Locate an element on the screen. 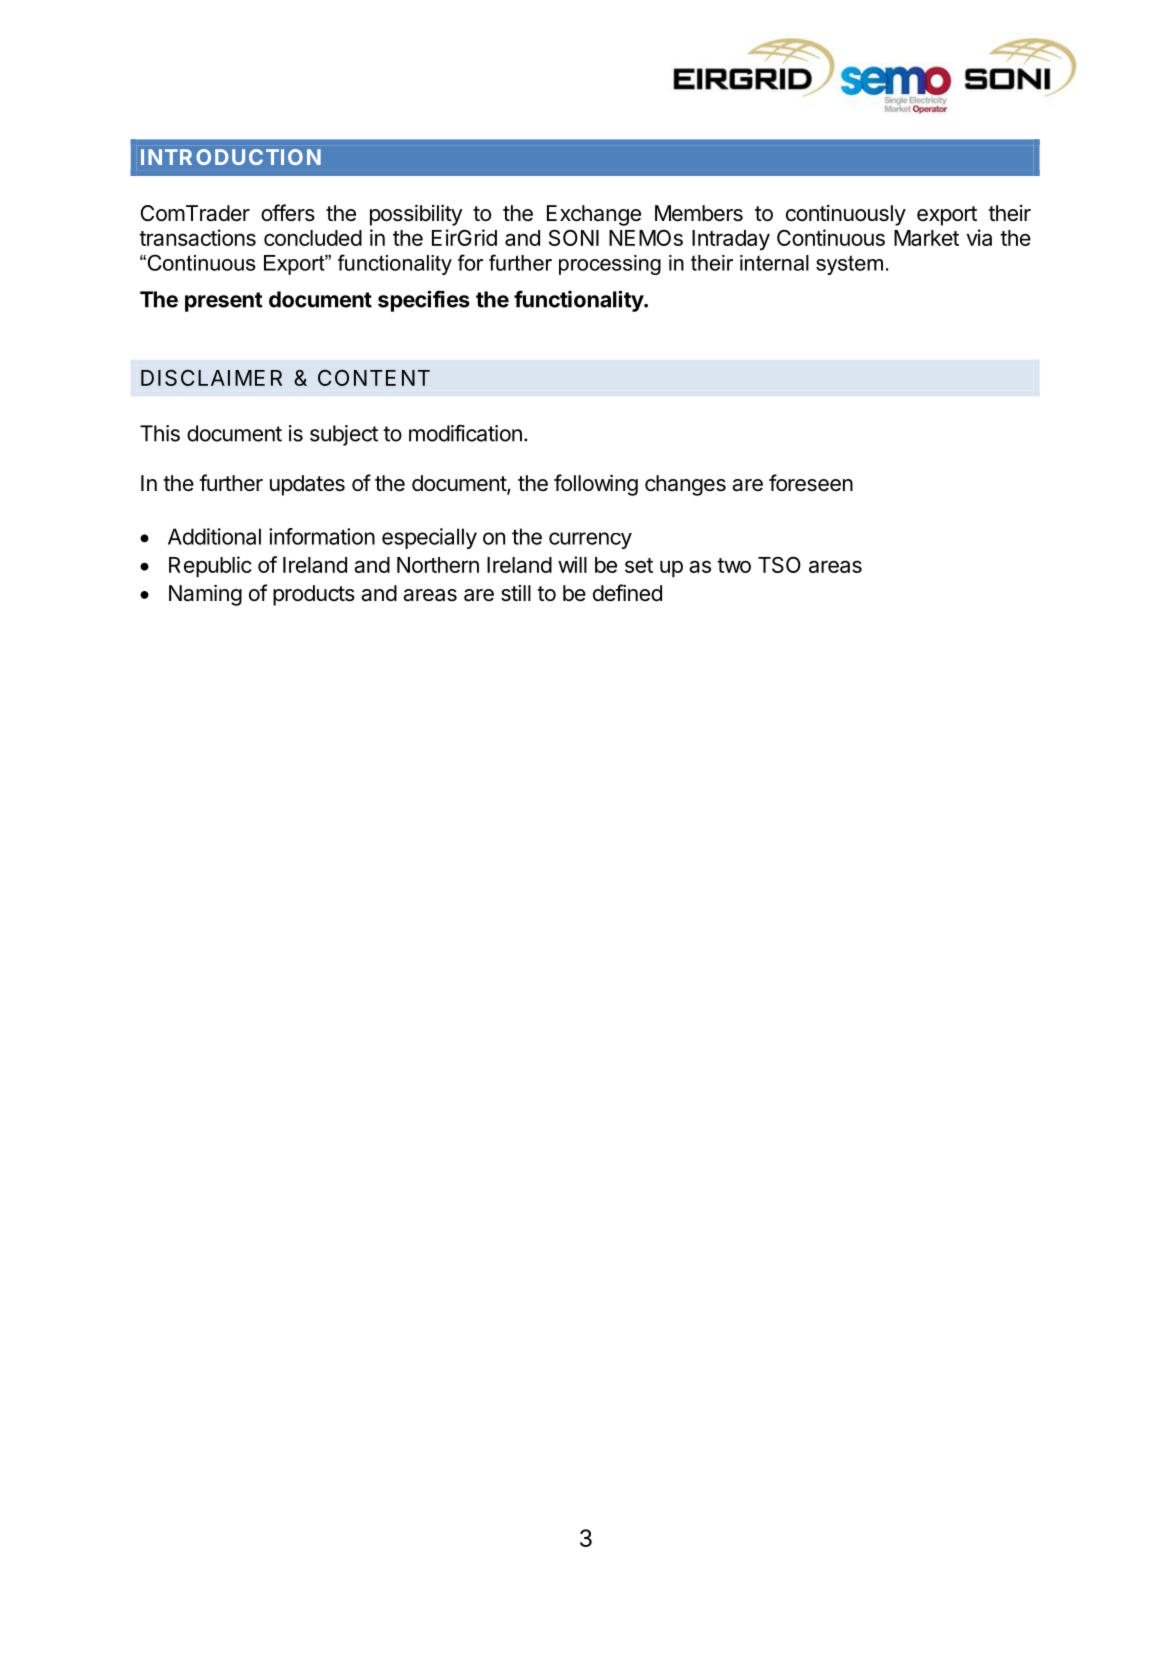  processing is located at coordinates (610, 265).
